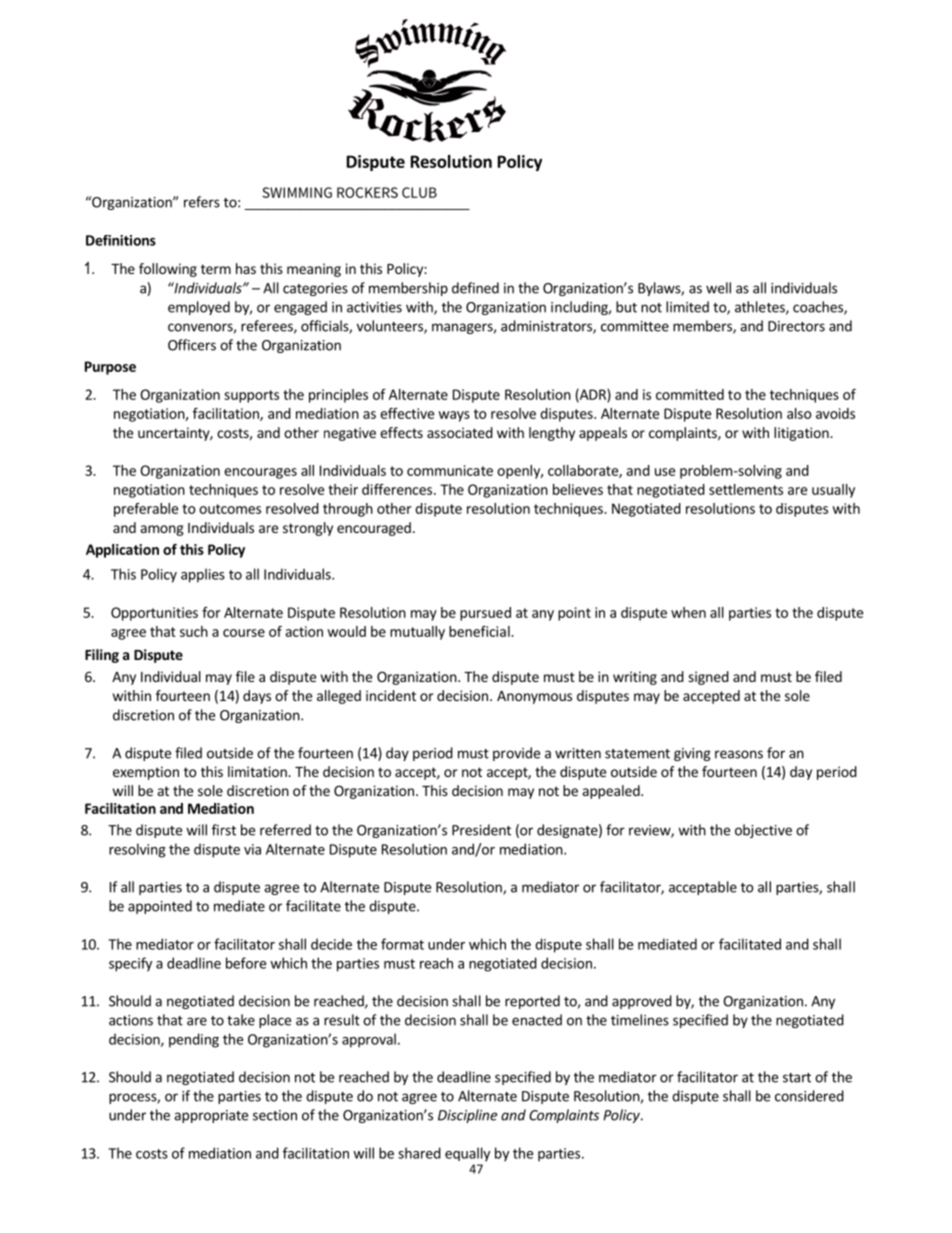 The image size is (952, 1233). What do you see at coordinates (480, 631) in the screenshot?
I see `beneficial` at bounding box center [480, 631].
